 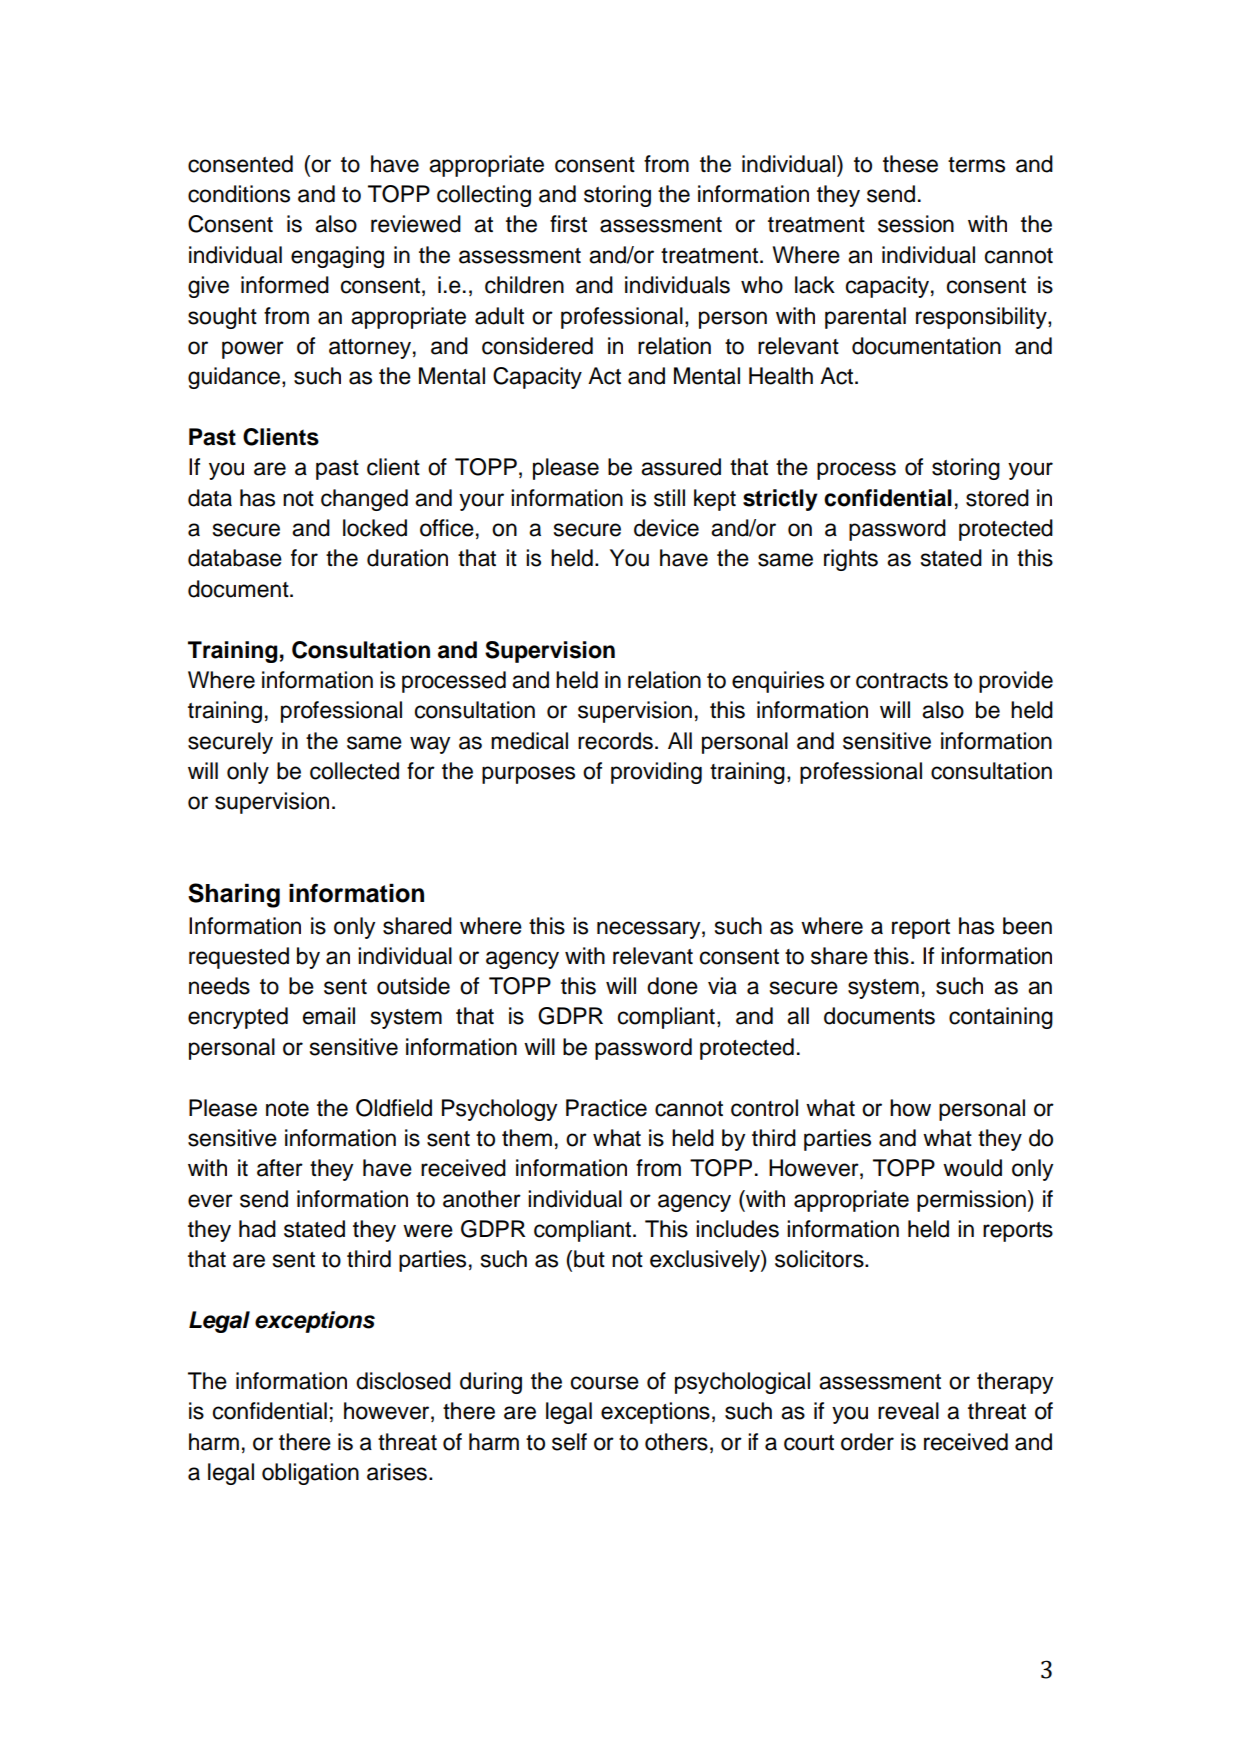 What do you see at coordinates (239, 194) in the screenshot?
I see `conditions` at bounding box center [239, 194].
